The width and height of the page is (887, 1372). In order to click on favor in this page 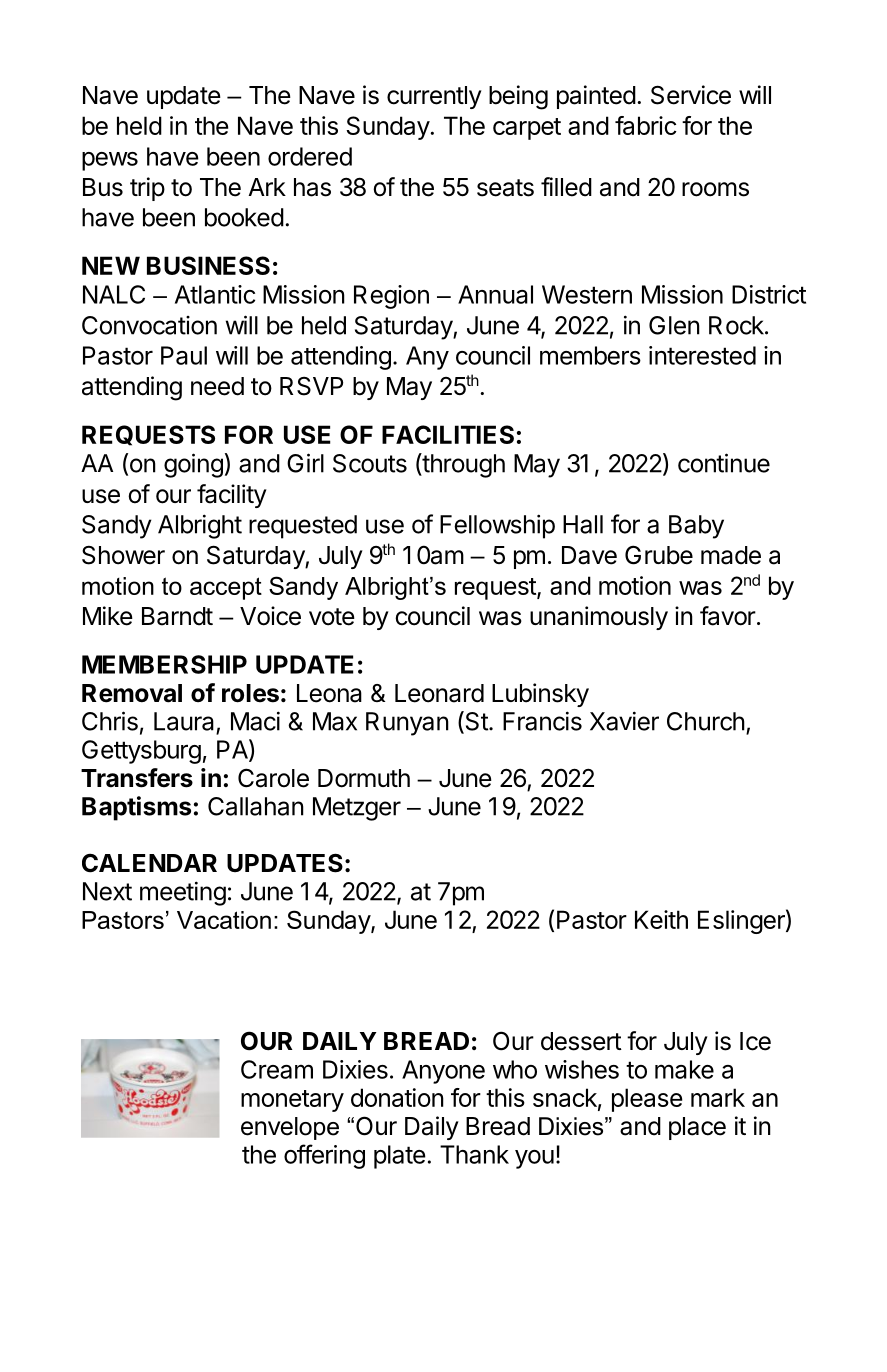, I will do `click(728, 616)`.
